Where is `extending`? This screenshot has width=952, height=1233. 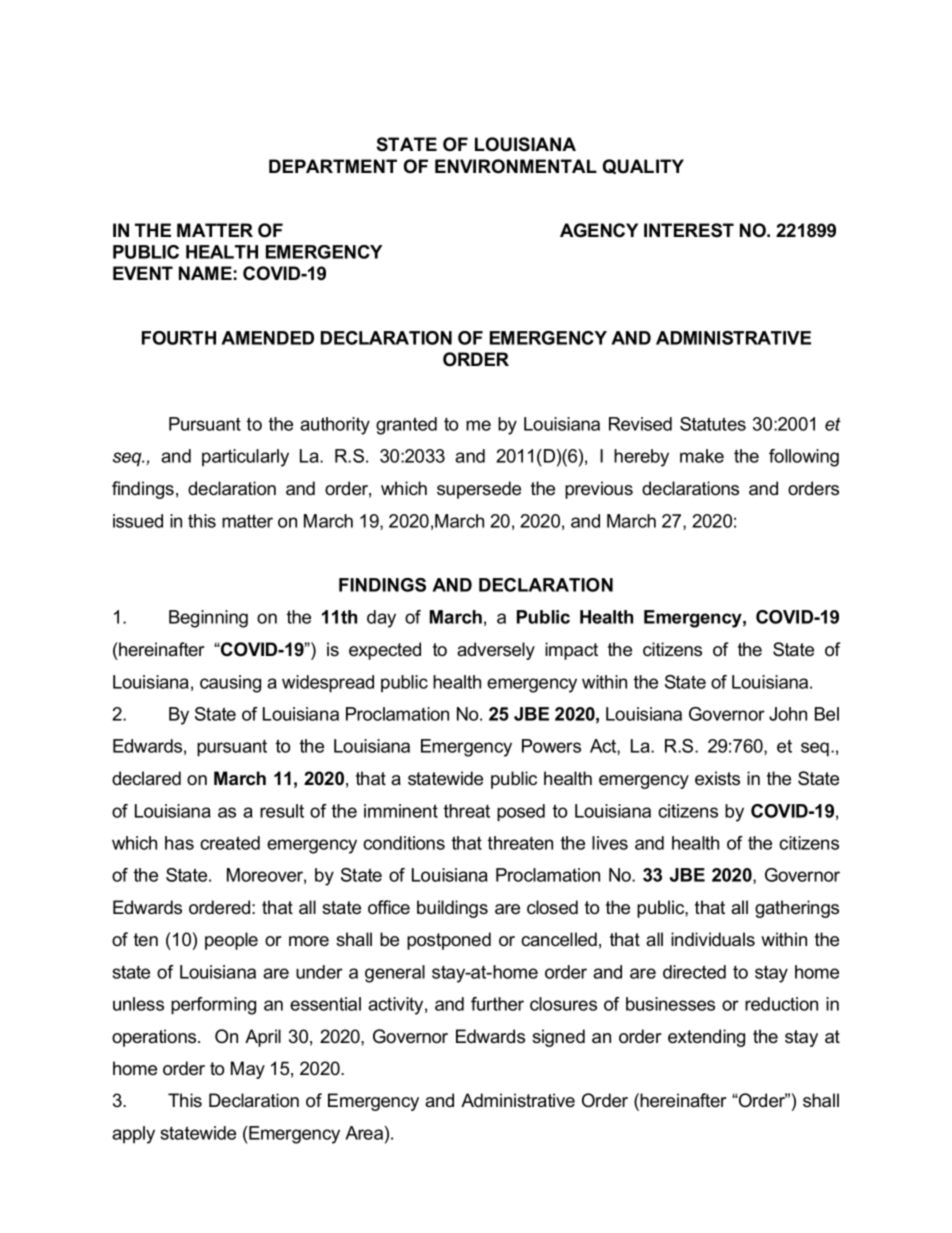
extending is located at coordinates (706, 1038).
